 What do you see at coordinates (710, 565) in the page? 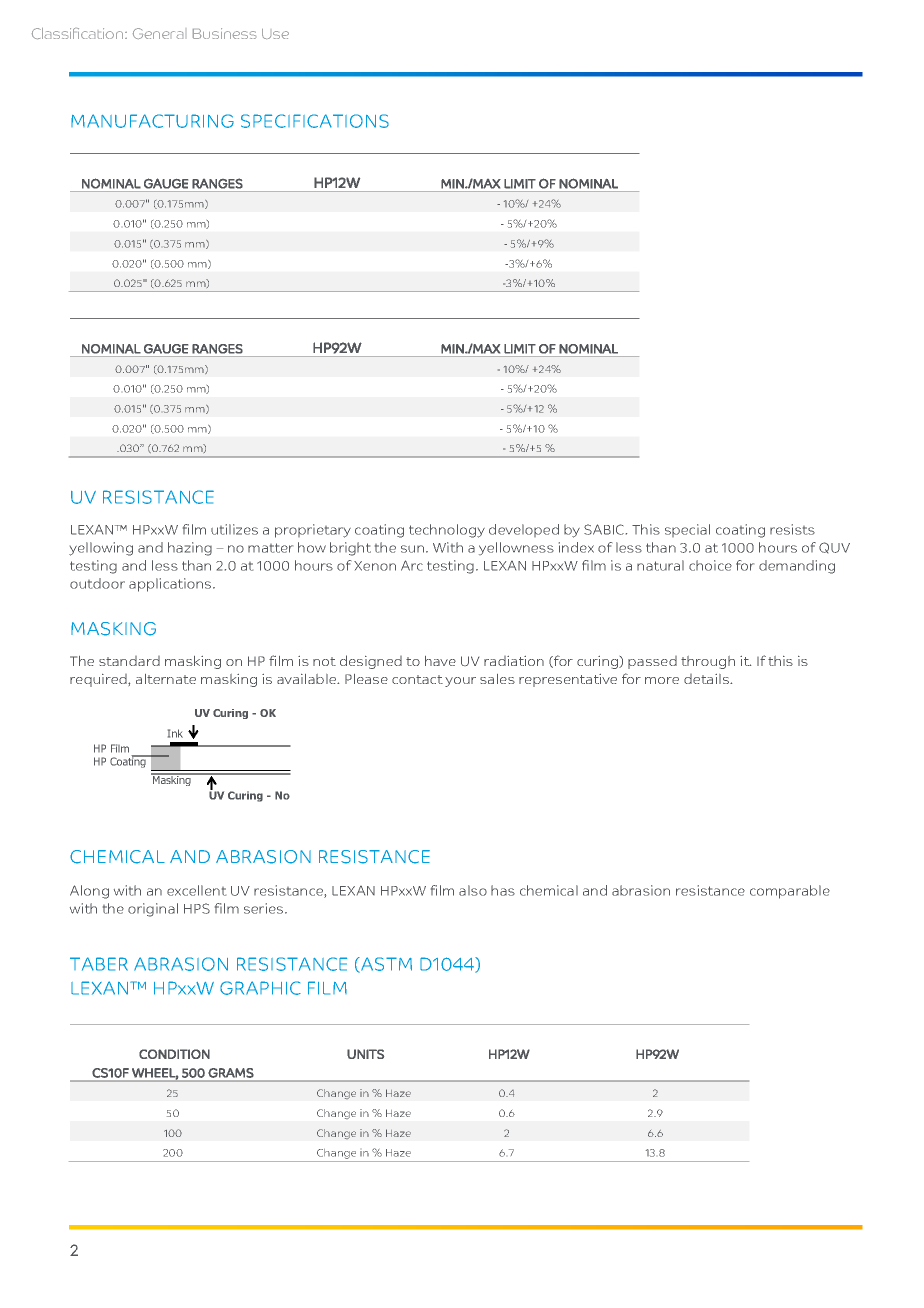
I see `choice` at bounding box center [710, 565].
